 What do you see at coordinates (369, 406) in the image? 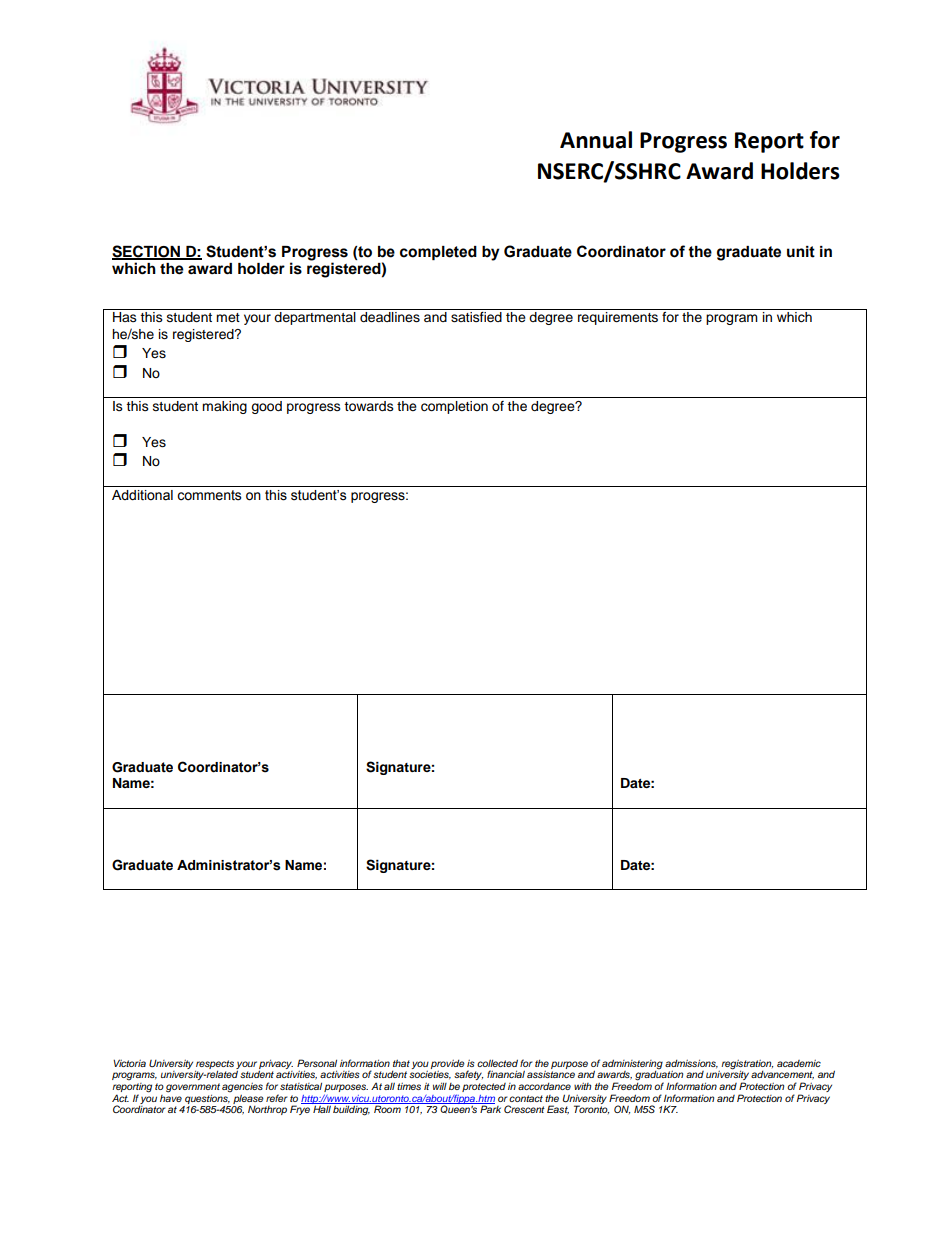
I see `towards` at bounding box center [369, 406].
